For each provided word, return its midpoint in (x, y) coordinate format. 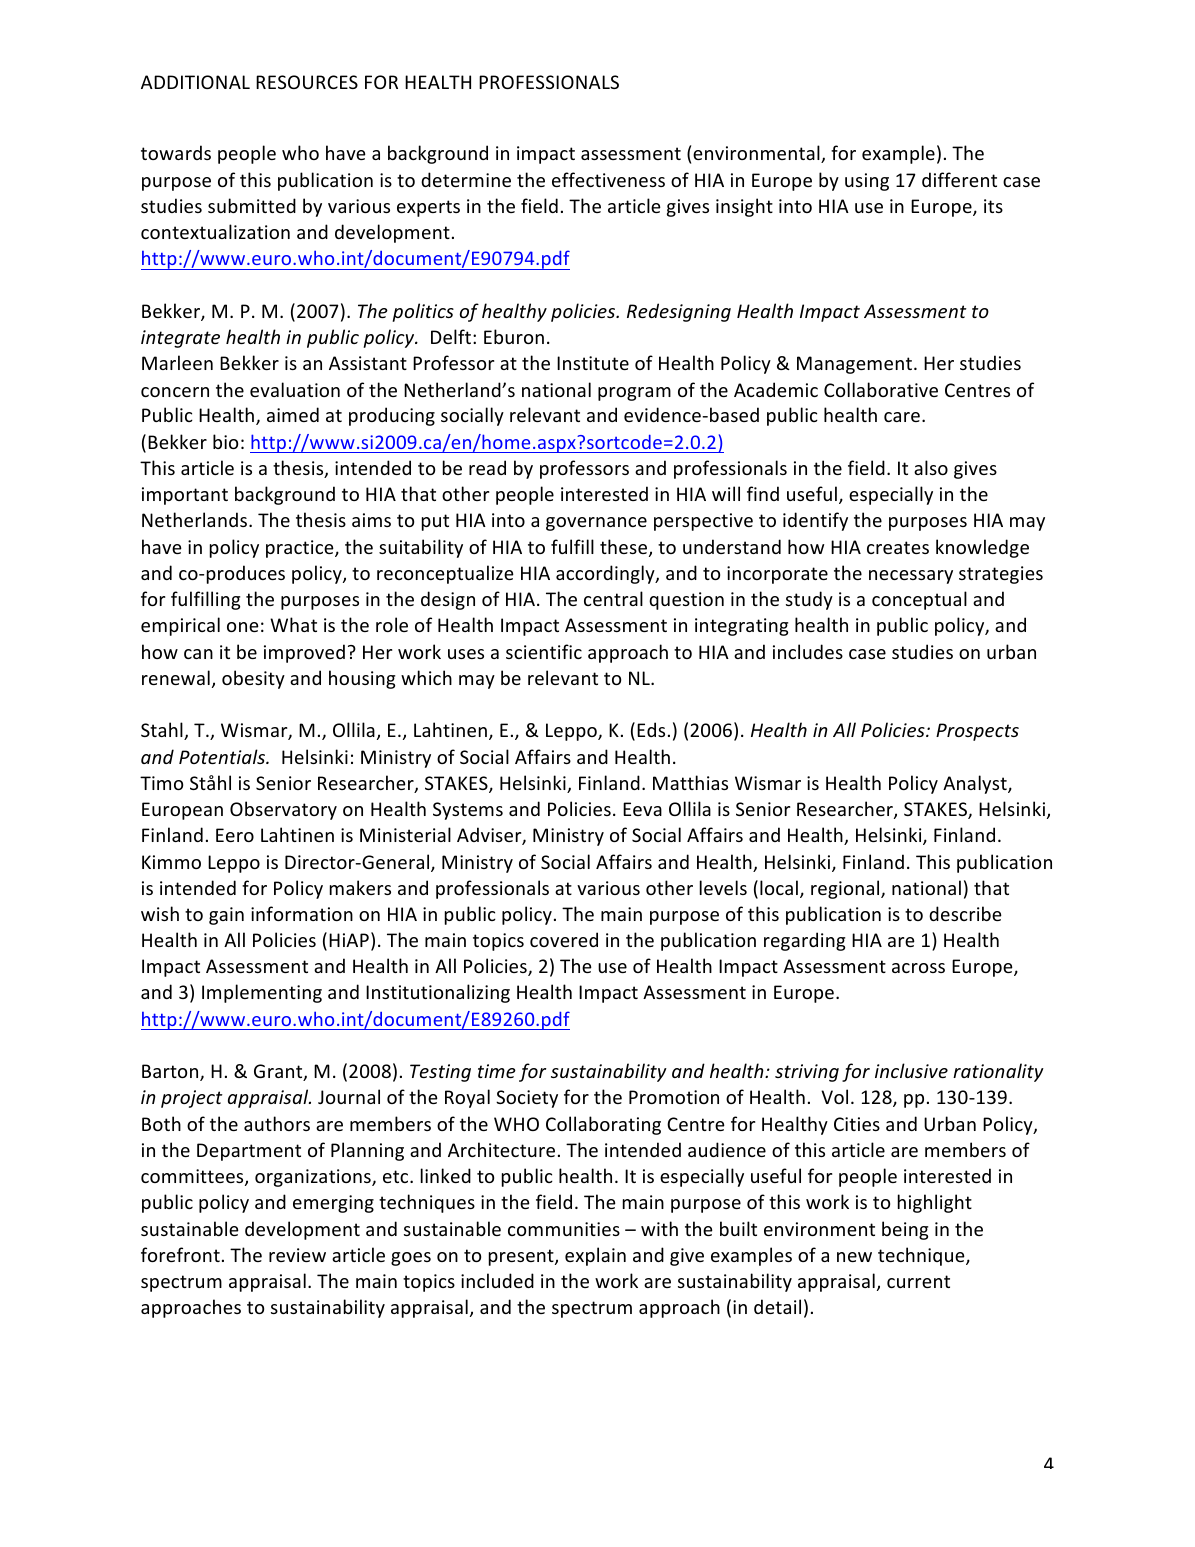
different (959, 179)
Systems (468, 811)
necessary (911, 577)
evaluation (295, 389)
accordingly (606, 574)
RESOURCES (307, 82)
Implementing (262, 993)
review (297, 1255)
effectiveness (608, 179)
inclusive (911, 1070)
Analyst (976, 784)
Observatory (283, 810)
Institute (593, 363)
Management (854, 365)
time (497, 1071)
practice (301, 549)
